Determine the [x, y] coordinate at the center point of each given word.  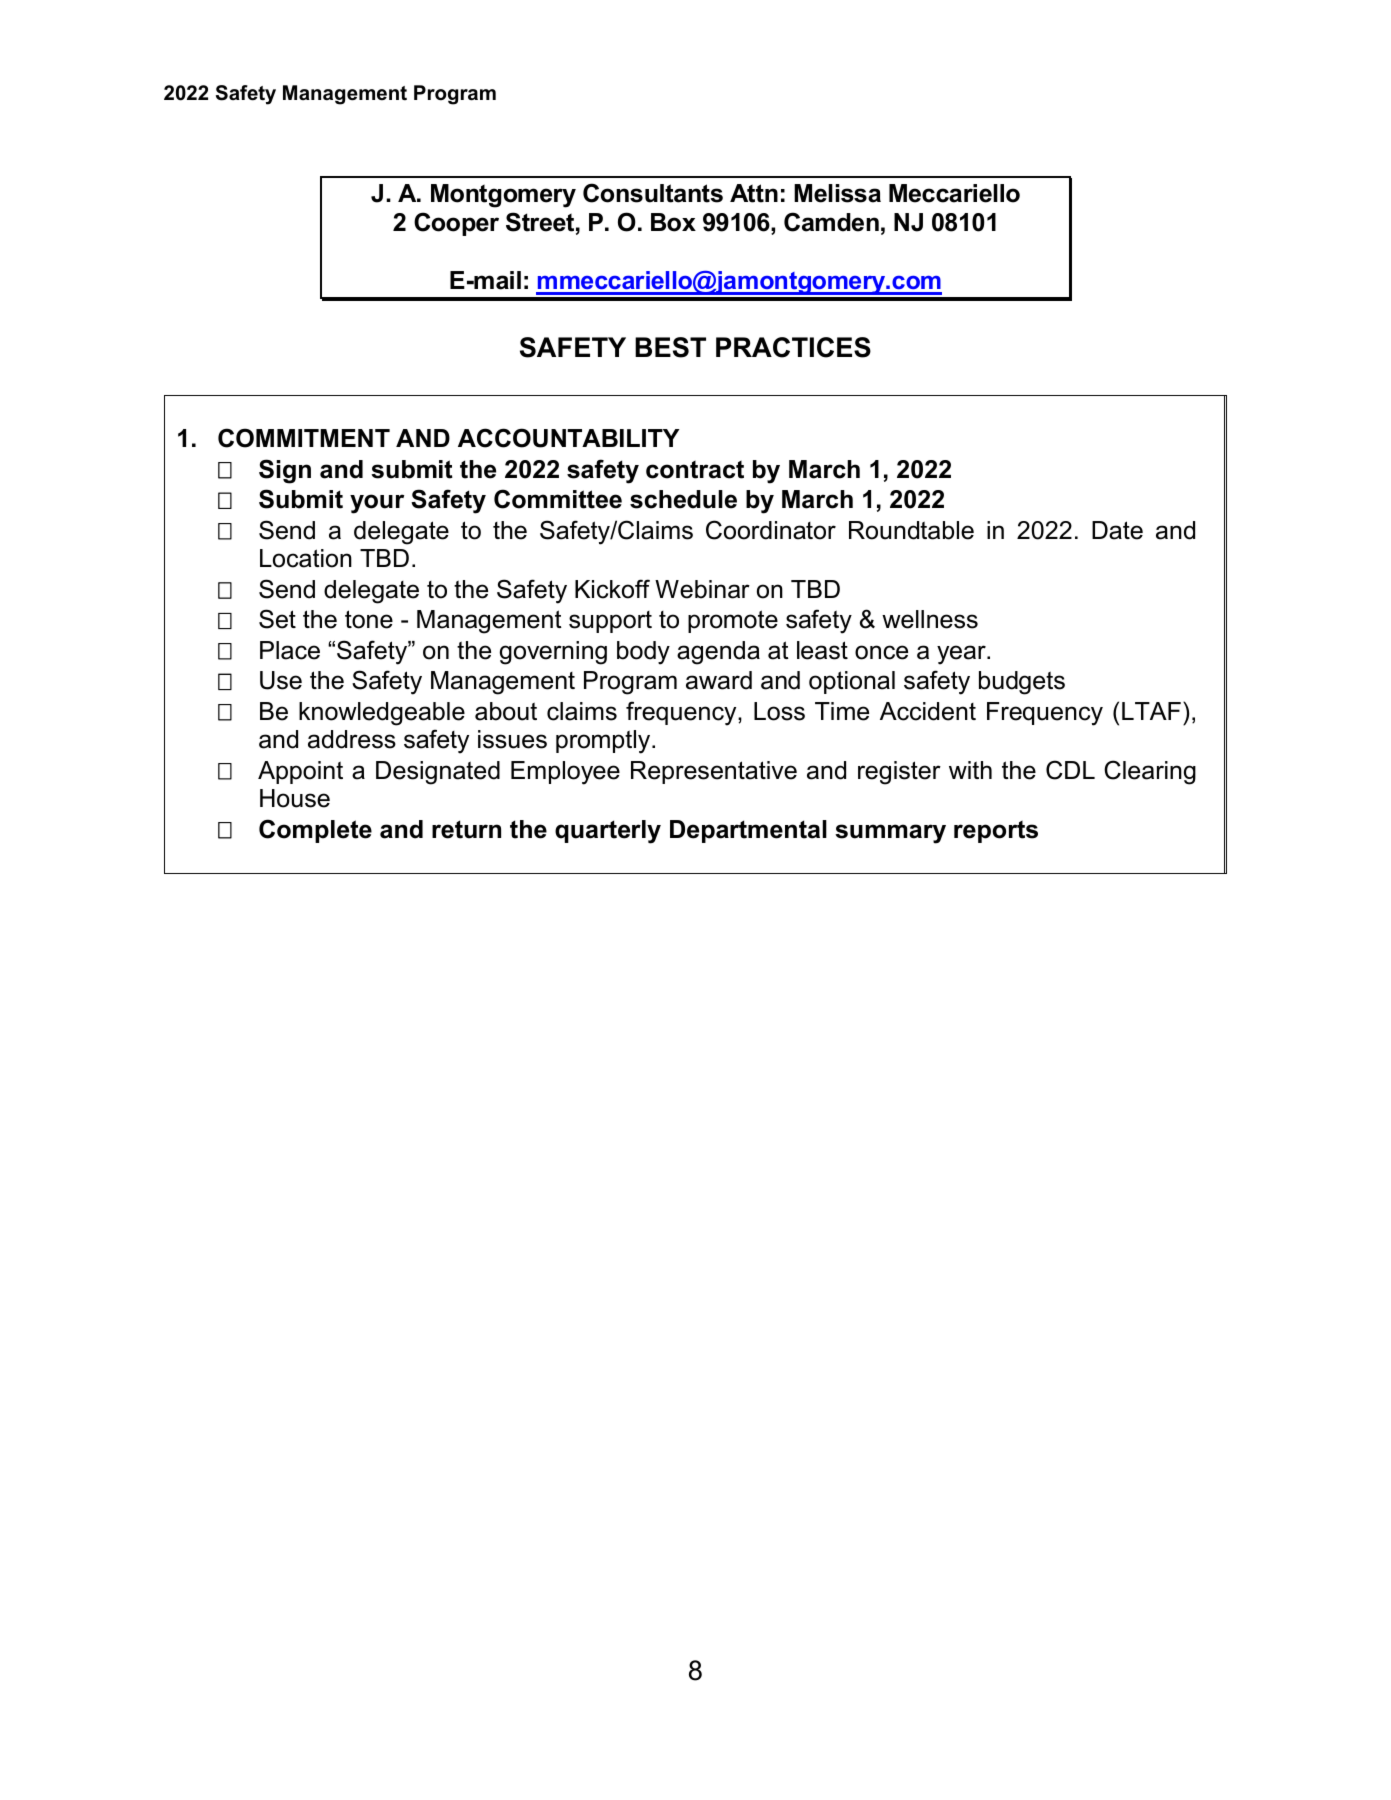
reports [996, 831]
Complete [315, 831]
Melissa [837, 193]
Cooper [456, 224]
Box [673, 222]
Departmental [748, 831]
